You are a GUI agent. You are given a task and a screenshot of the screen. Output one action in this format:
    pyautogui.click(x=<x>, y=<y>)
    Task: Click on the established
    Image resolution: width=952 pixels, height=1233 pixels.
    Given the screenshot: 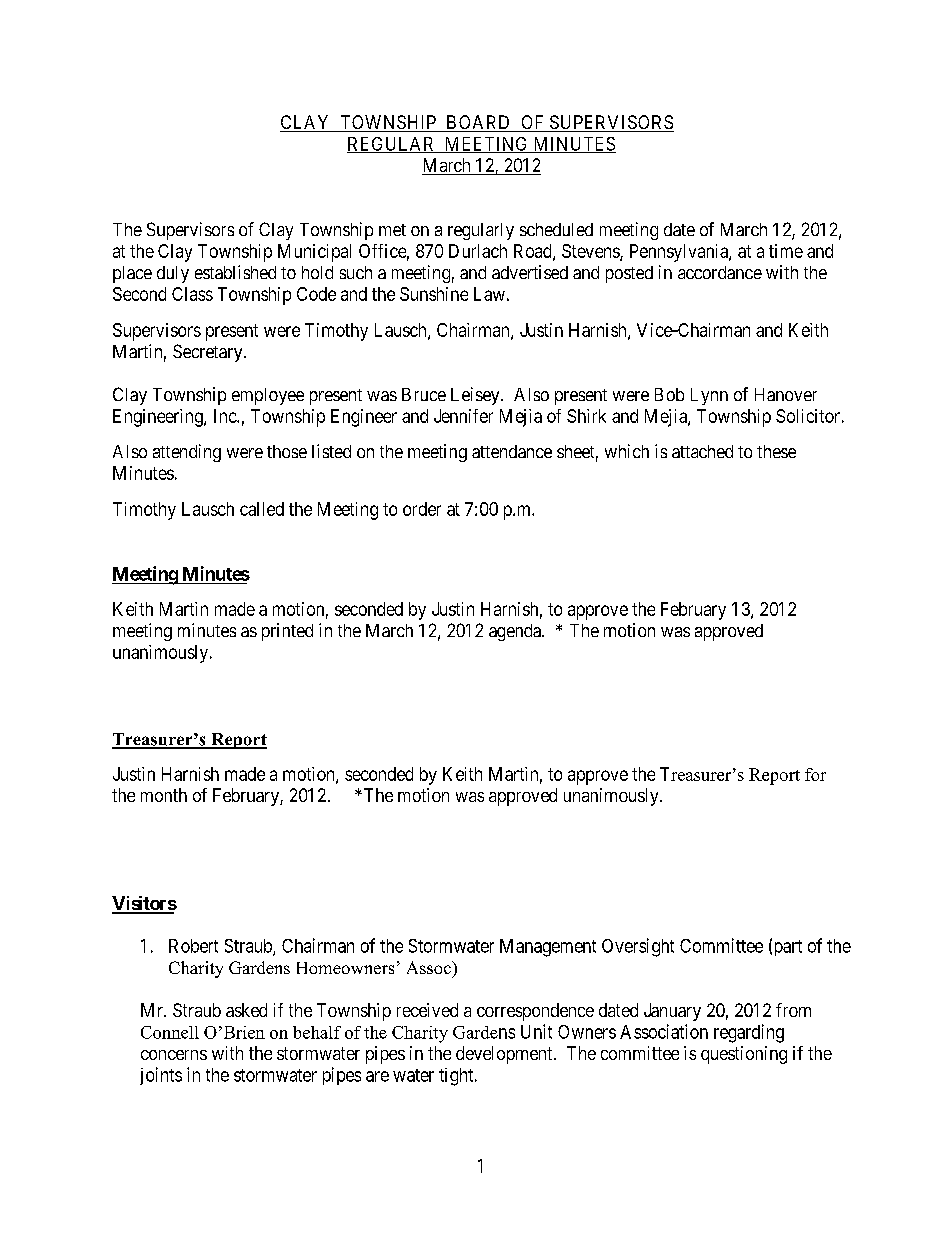 What is the action you would take?
    pyautogui.click(x=235, y=272)
